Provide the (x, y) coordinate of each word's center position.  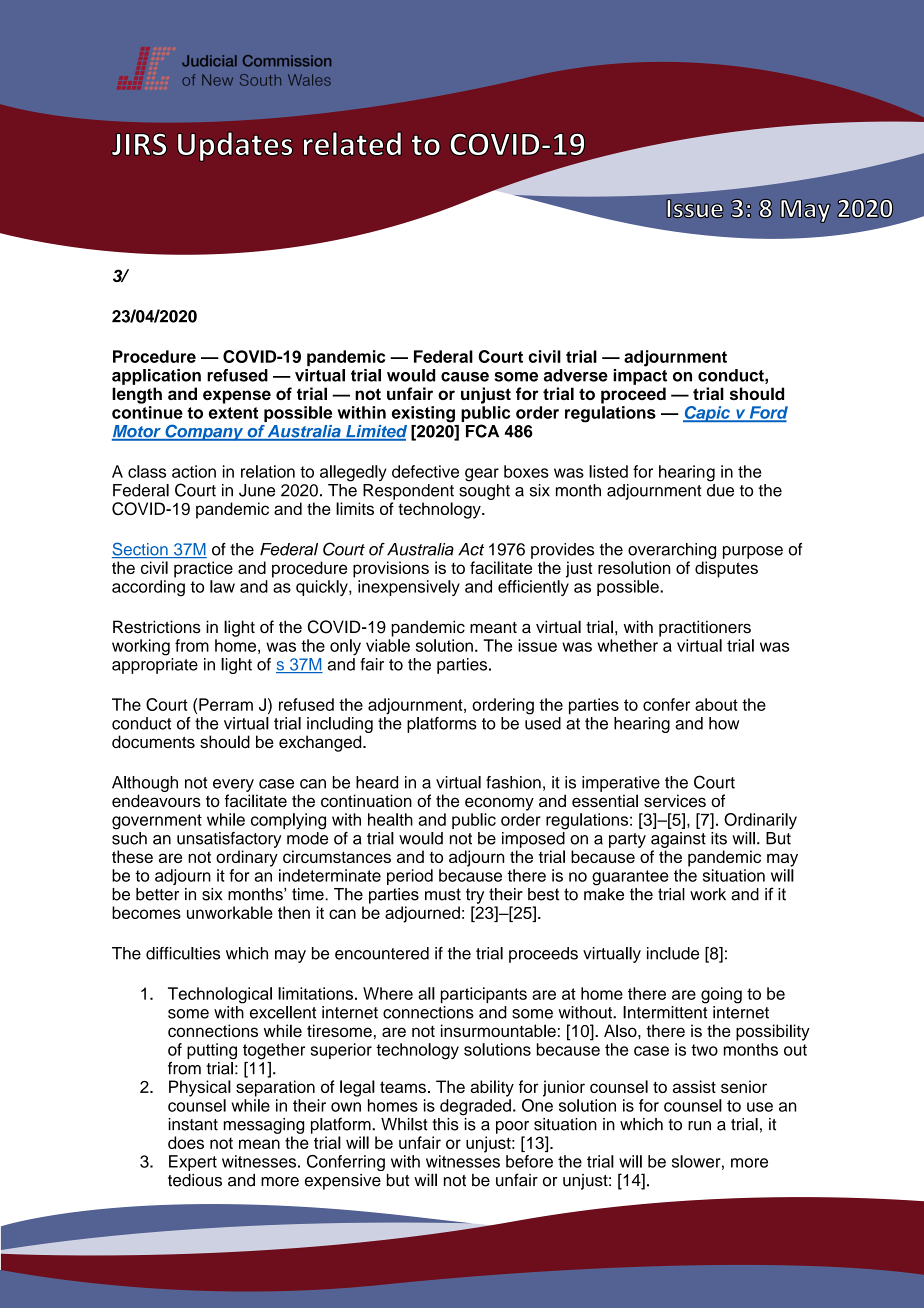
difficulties (183, 953)
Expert (193, 1163)
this (445, 1124)
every (233, 785)
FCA (482, 431)
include (673, 953)
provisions (391, 569)
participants (484, 995)
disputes (726, 569)
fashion (513, 782)
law (222, 586)
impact (640, 375)
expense (237, 397)
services (675, 800)
